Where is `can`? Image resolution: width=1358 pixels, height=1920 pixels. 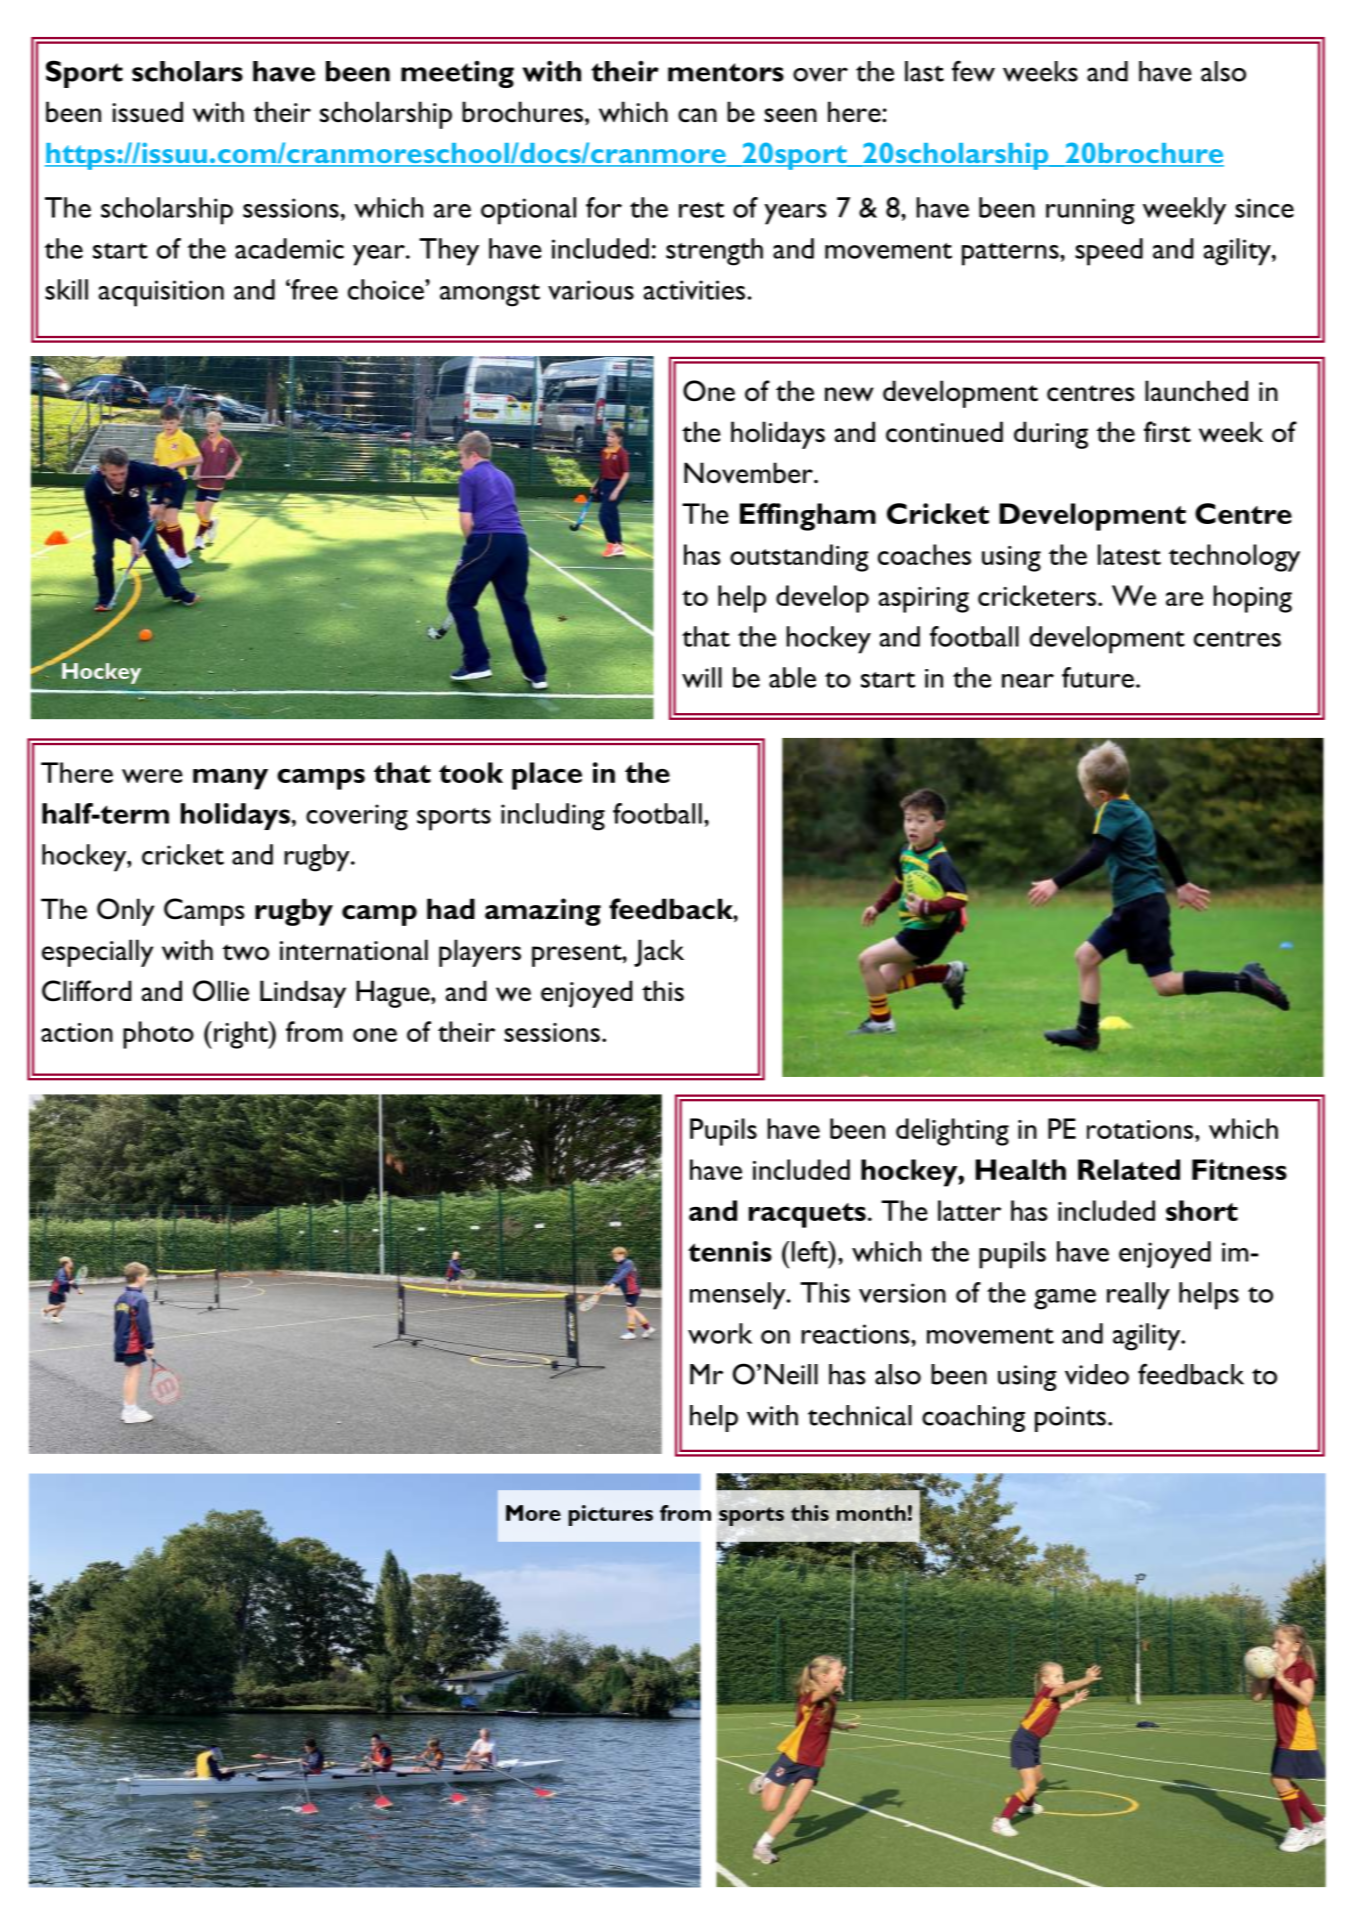 can is located at coordinates (697, 115).
